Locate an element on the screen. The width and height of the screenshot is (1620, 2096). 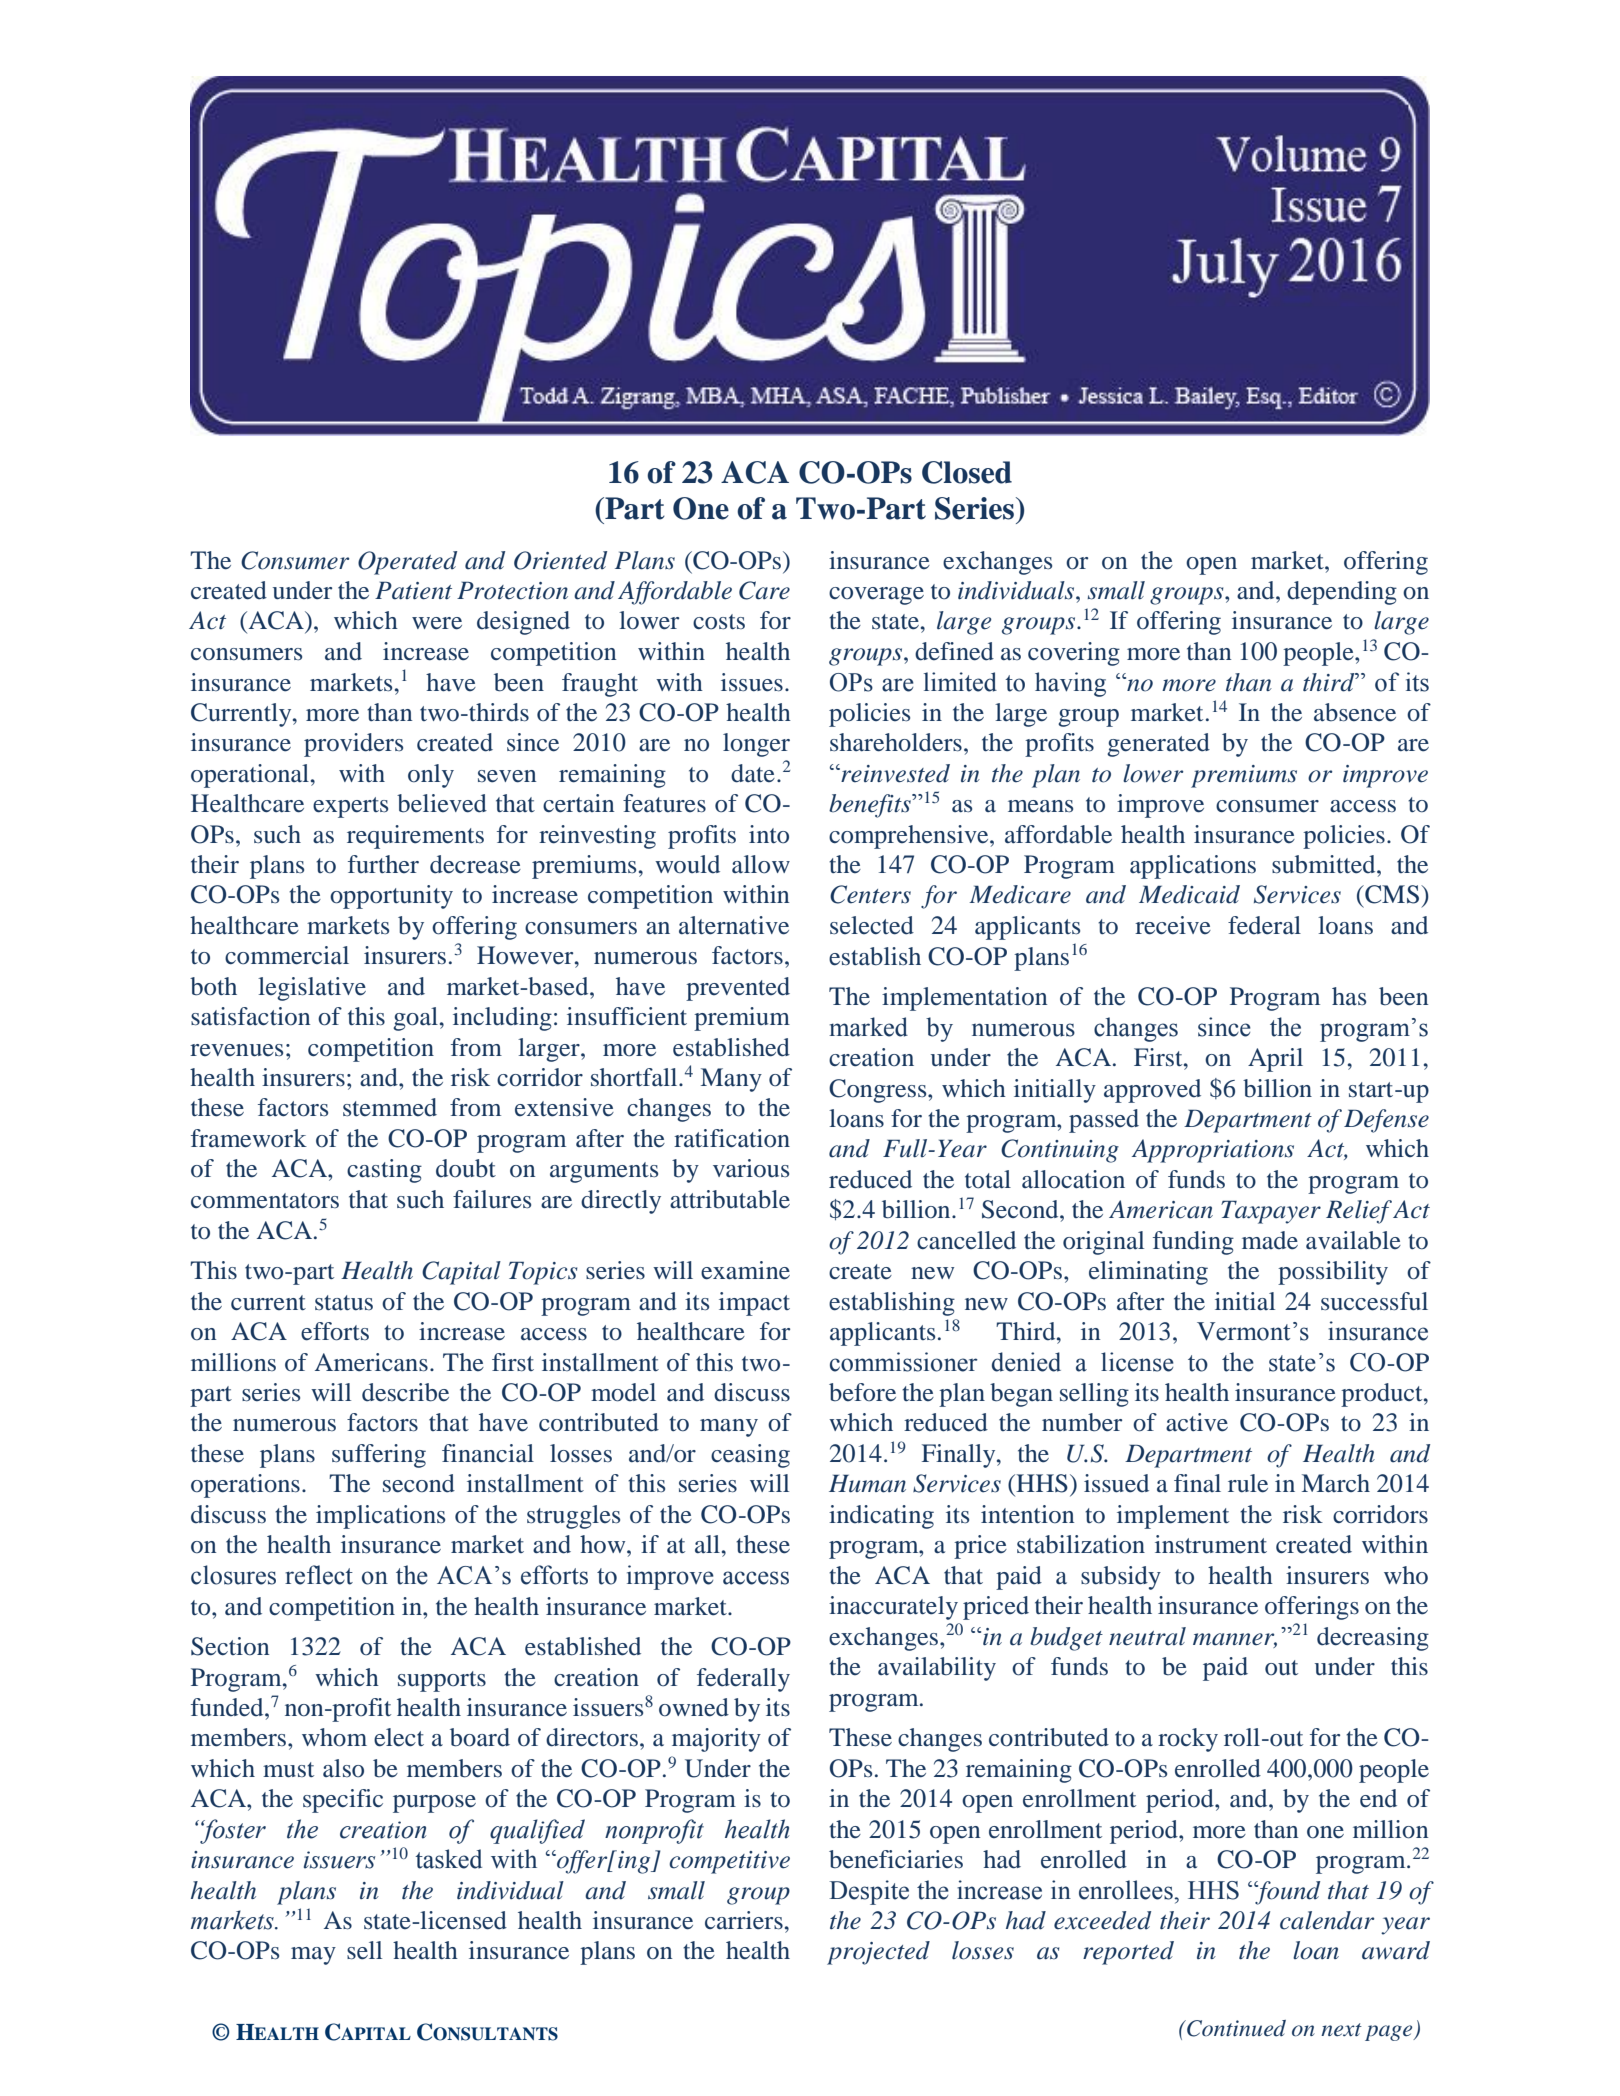
Human is located at coordinates (867, 1483).
